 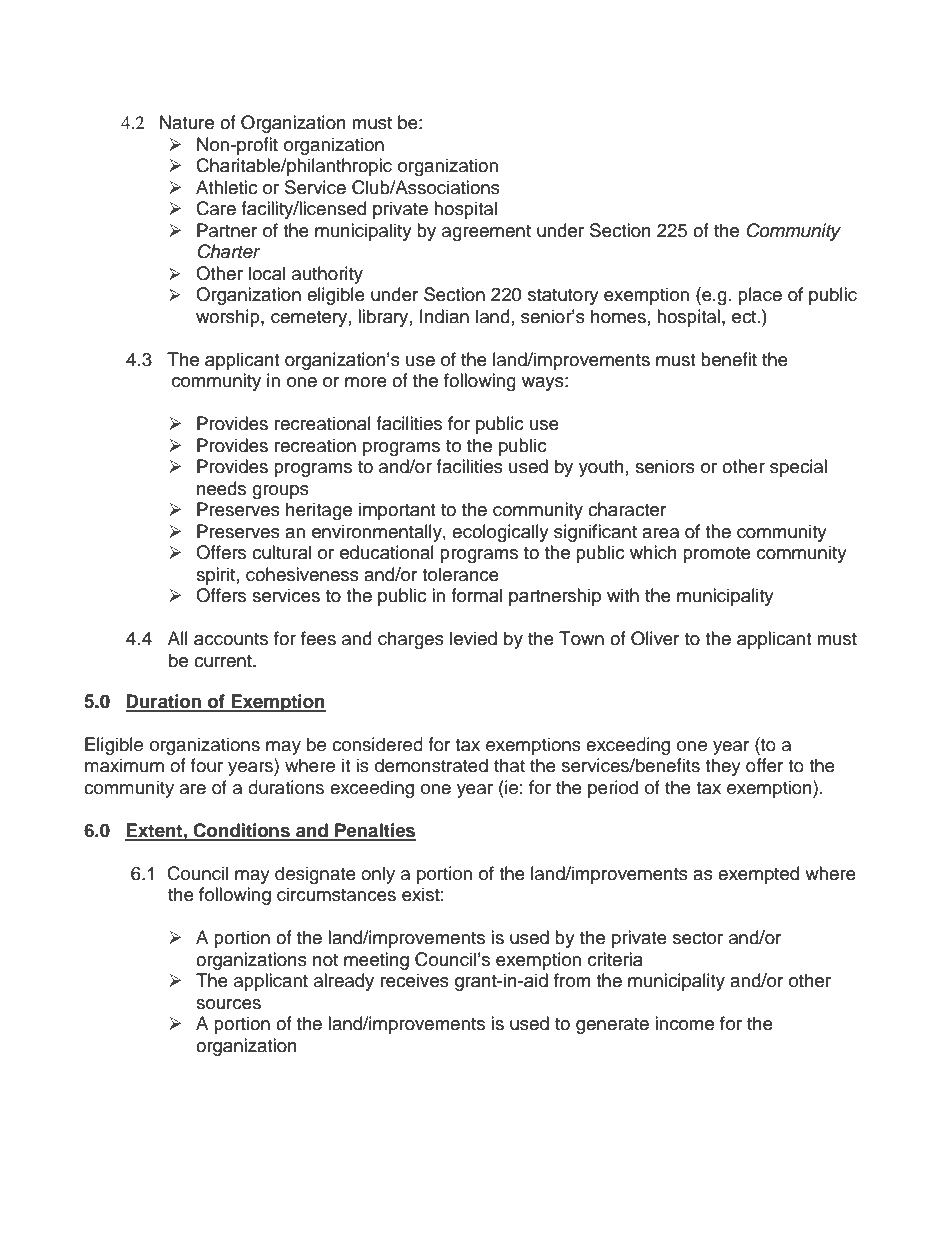 What do you see at coordinates (228, 1004) in the screenshot?
I see `sources` at bounding box center [228, 1004].
